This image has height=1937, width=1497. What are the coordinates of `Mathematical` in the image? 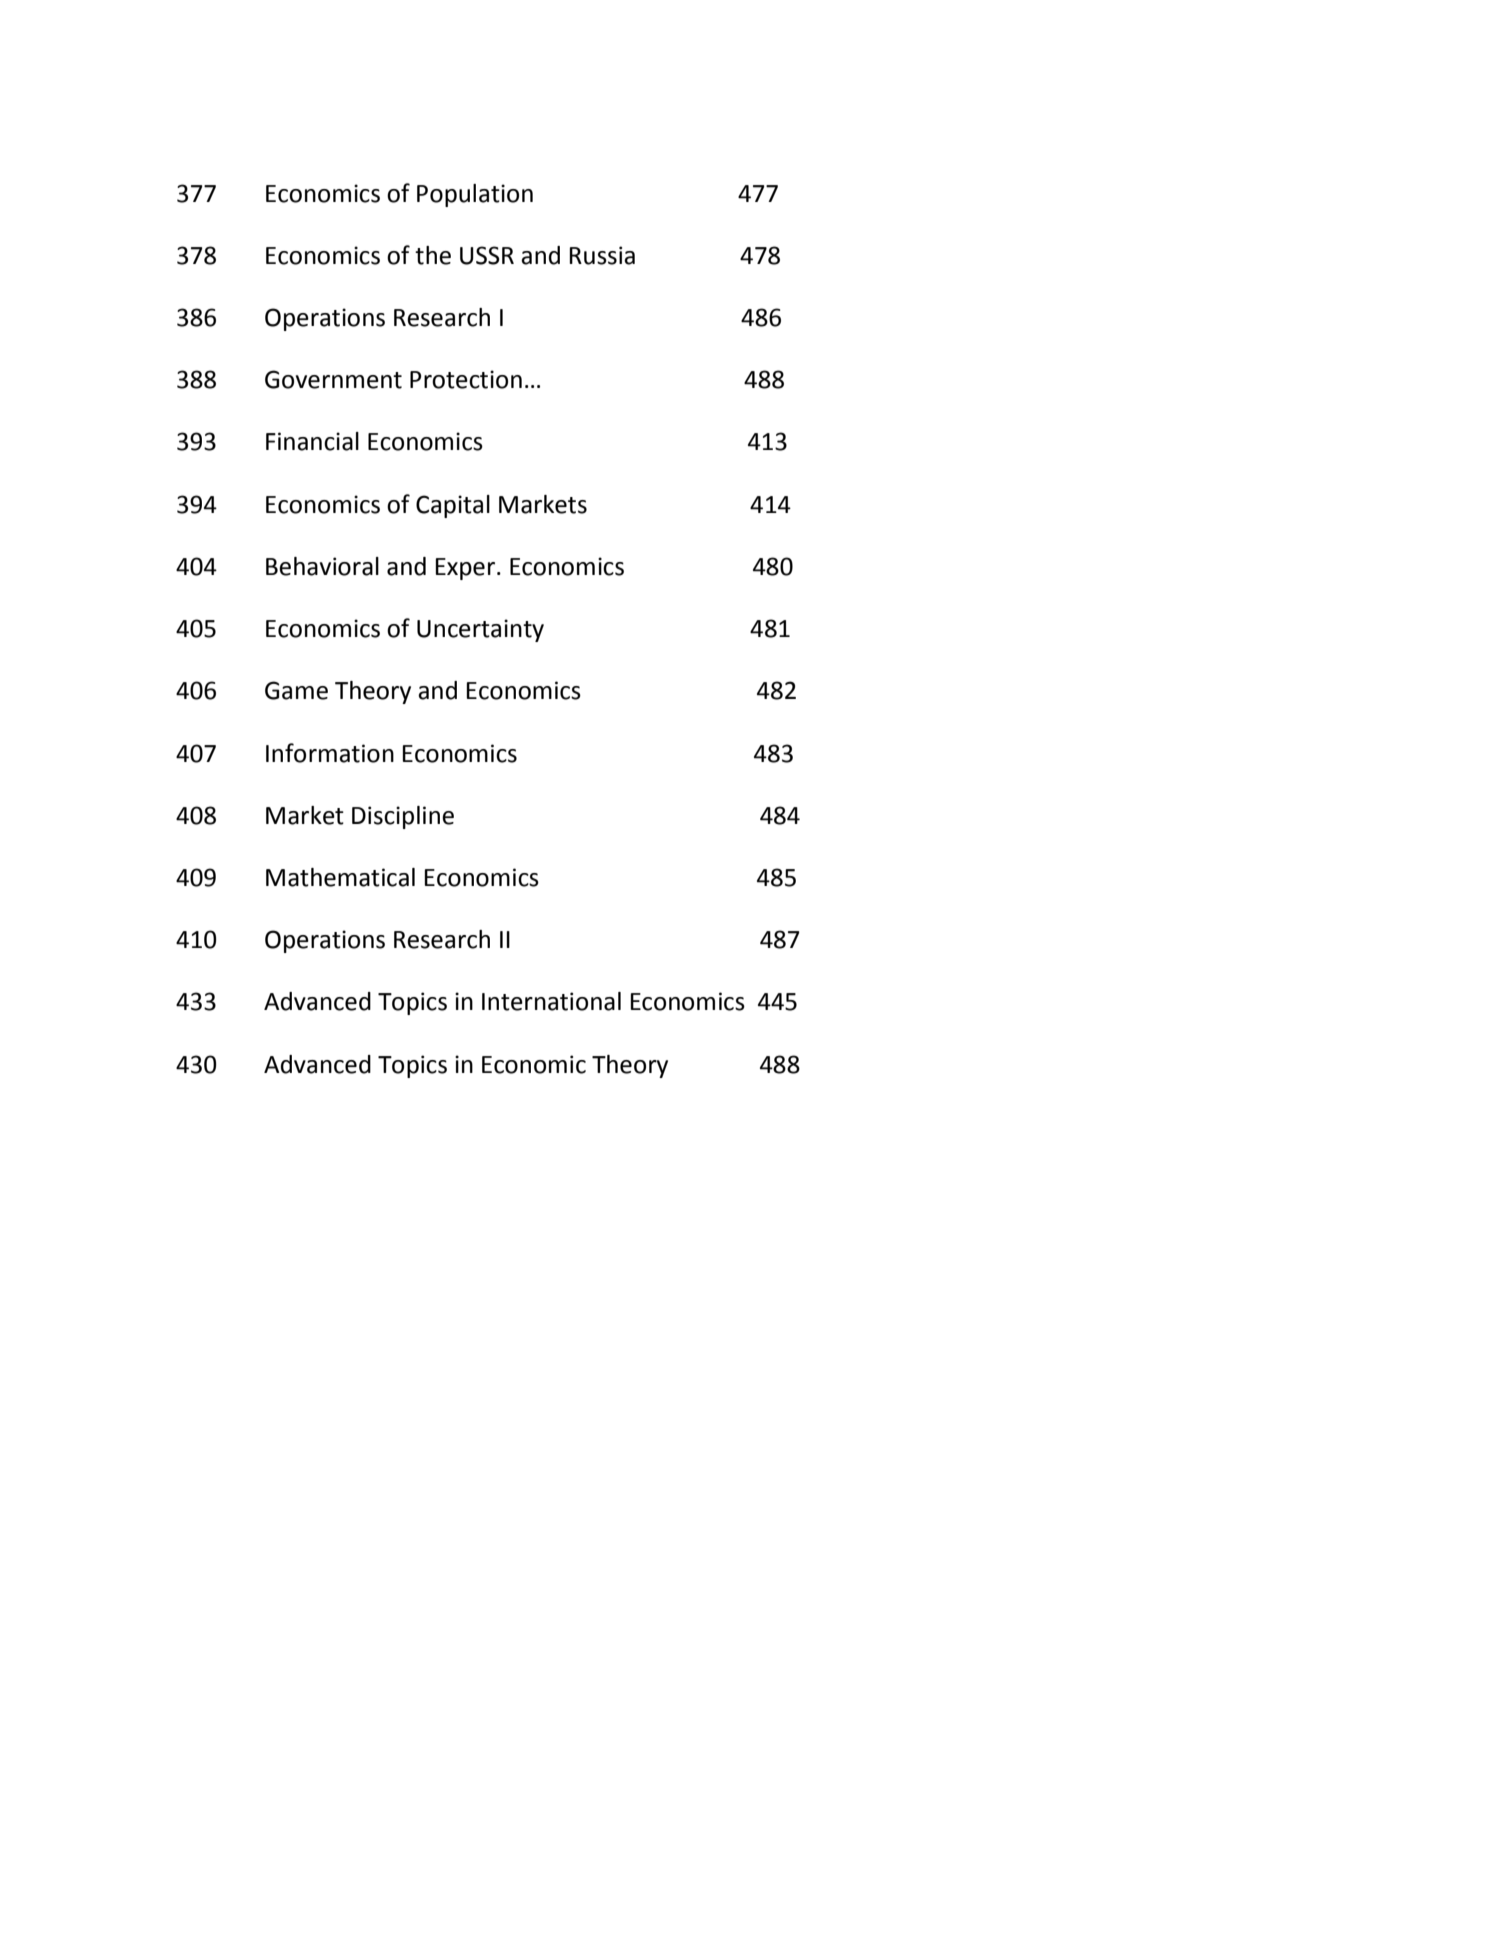 It's located at (340, 877).
